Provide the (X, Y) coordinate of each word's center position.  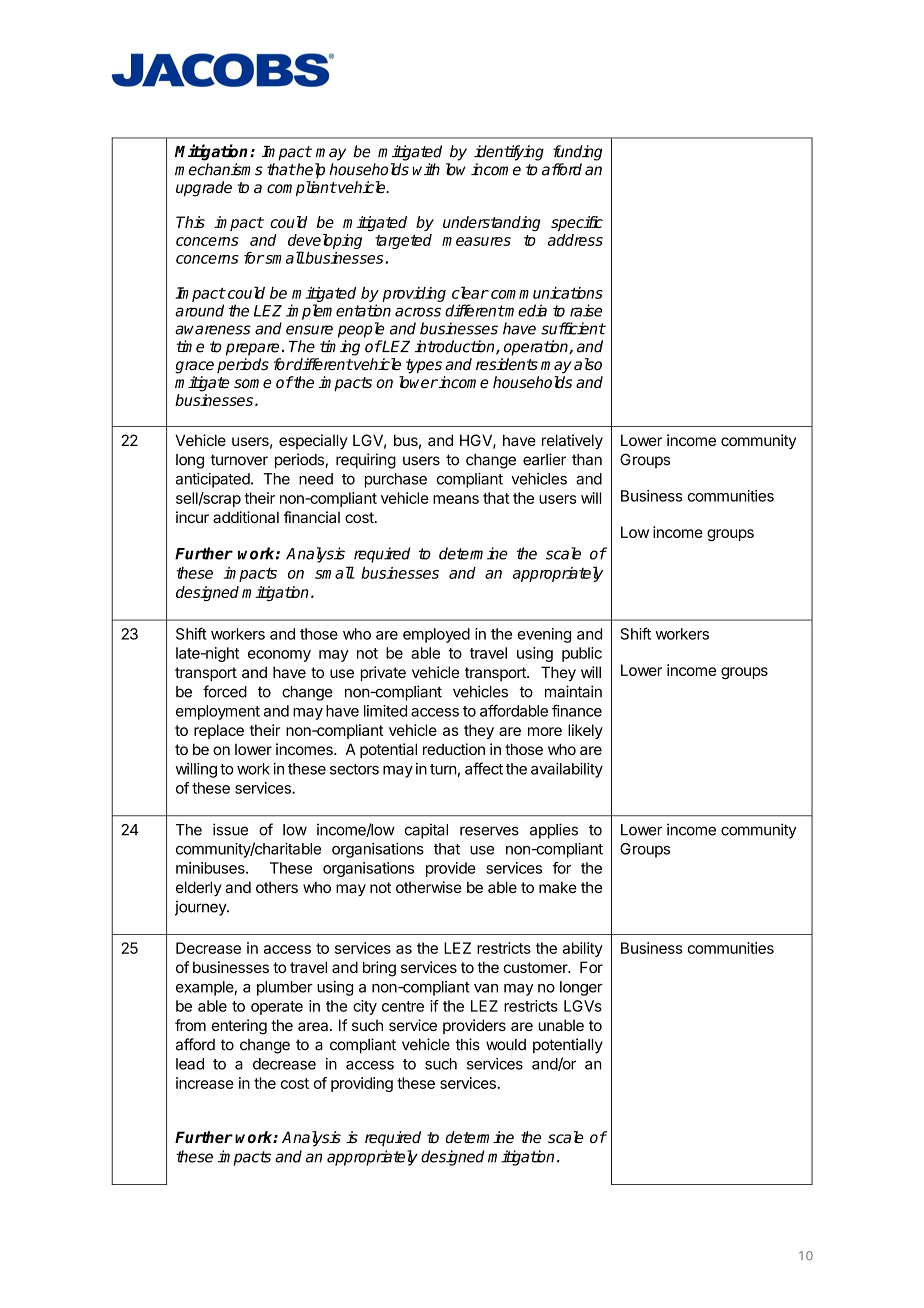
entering (239, 1027)
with (426, 169)
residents (507, 364)
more (545, 731)
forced (225, 691)
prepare (252, 349)
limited (385, 711)
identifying (509, 153)
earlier (544, 459)
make (558, 887)
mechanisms (219, 169)
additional (246, 517)
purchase (396, 480)
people (361, 330)
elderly (199, 888)
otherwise (429, 887)
